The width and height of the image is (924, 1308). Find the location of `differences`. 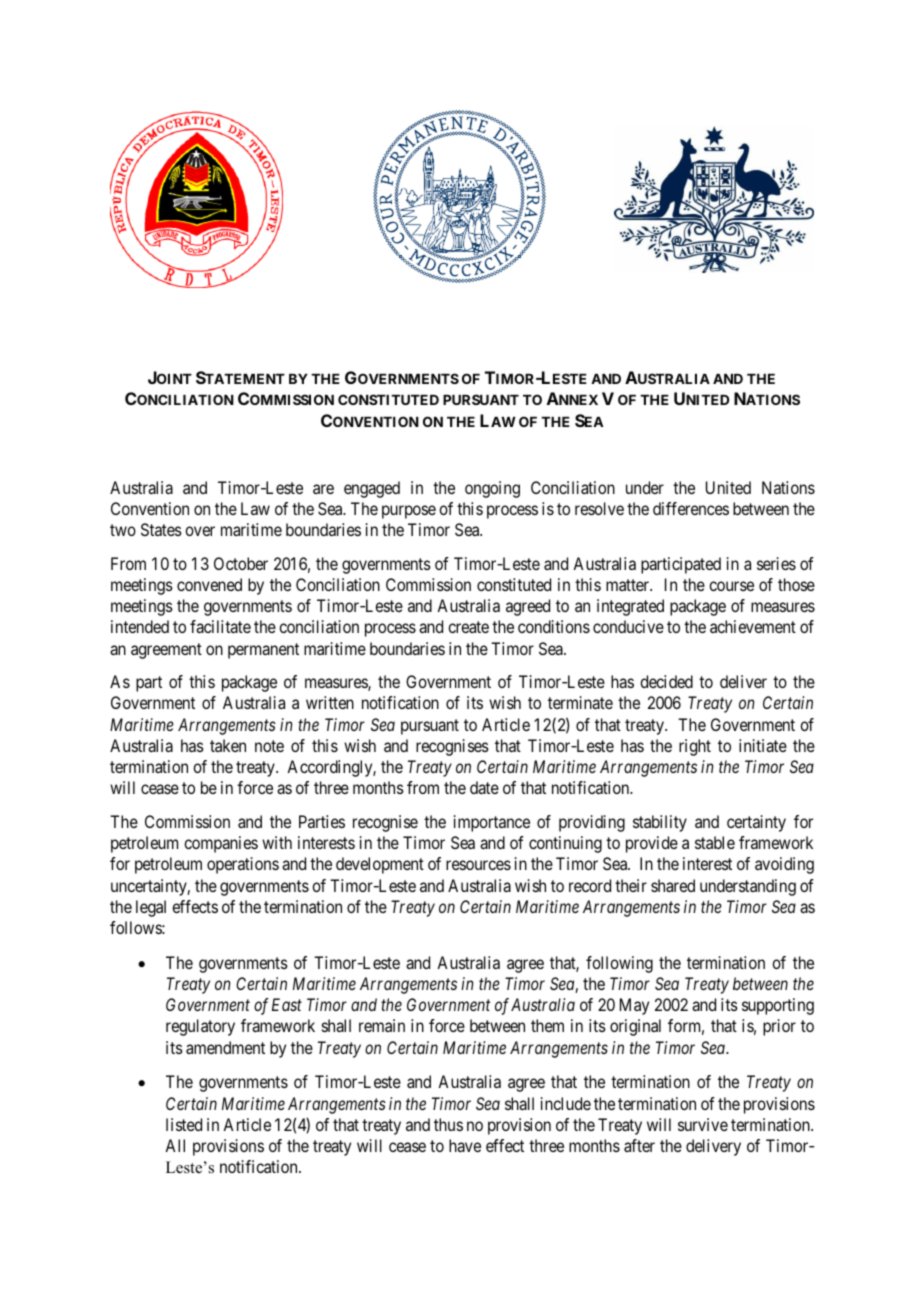

differences is located at coordinates (691, 508).
